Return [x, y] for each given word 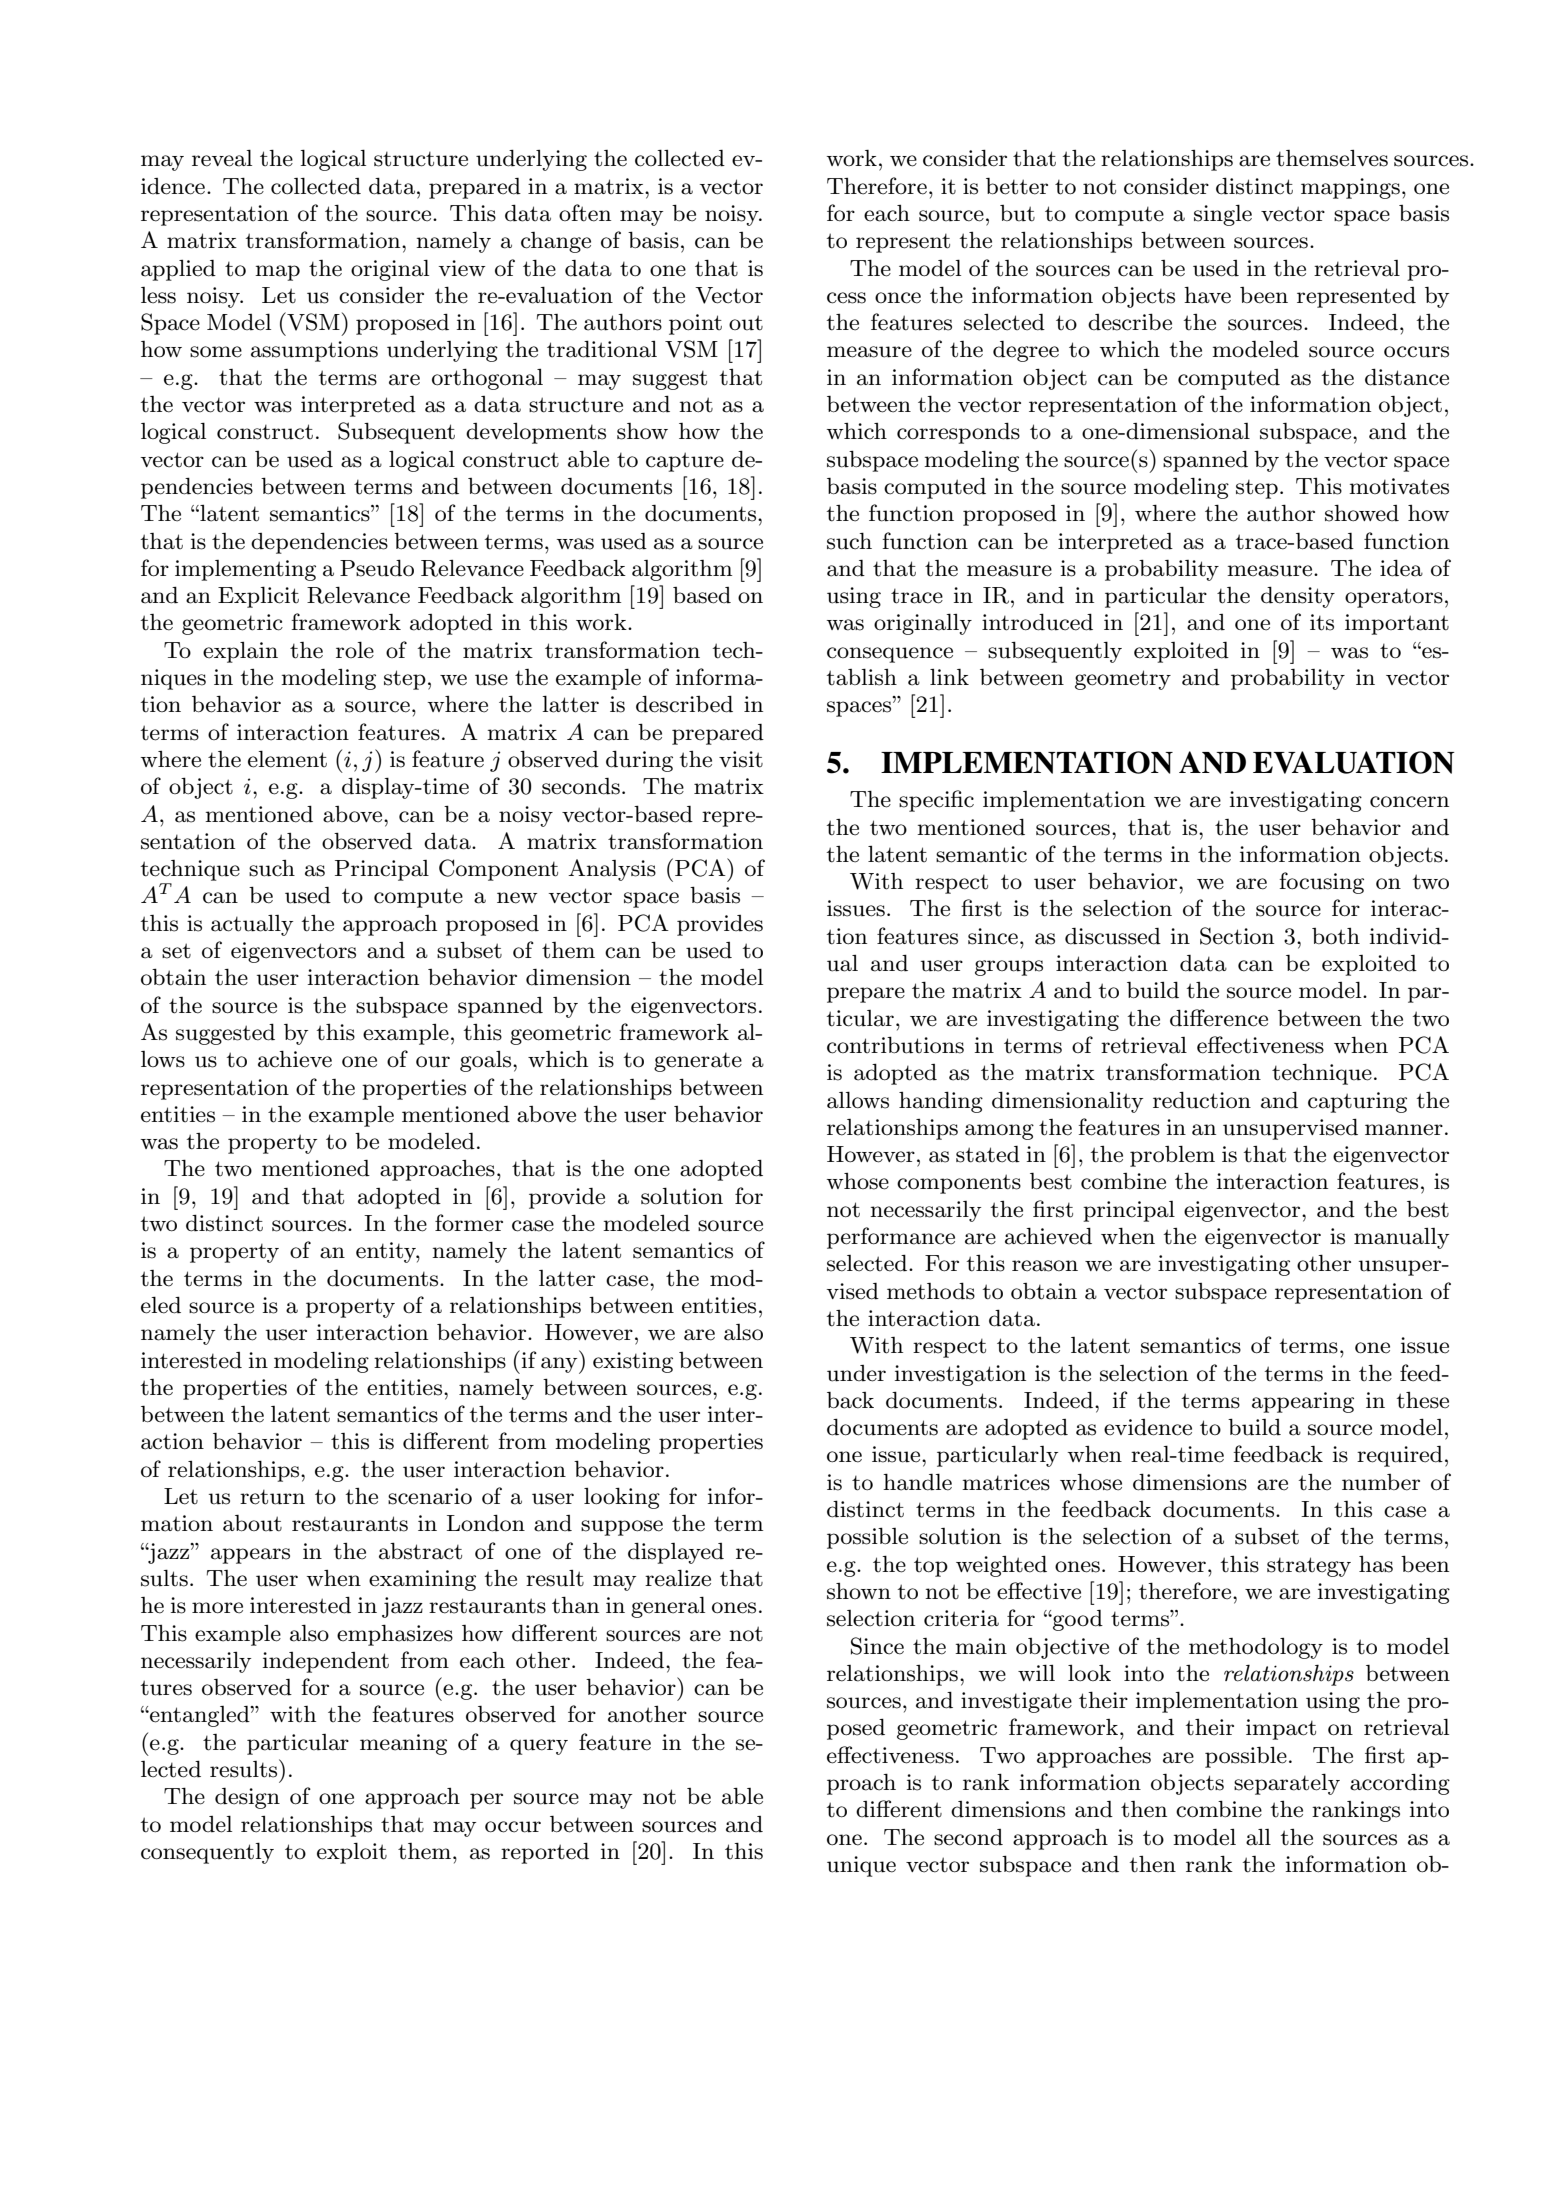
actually [252, 925]
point [695, 324]
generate [698, 1062]
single [1223, 215]
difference [1219, 1018]
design [247, 1798]
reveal [222, 158]
